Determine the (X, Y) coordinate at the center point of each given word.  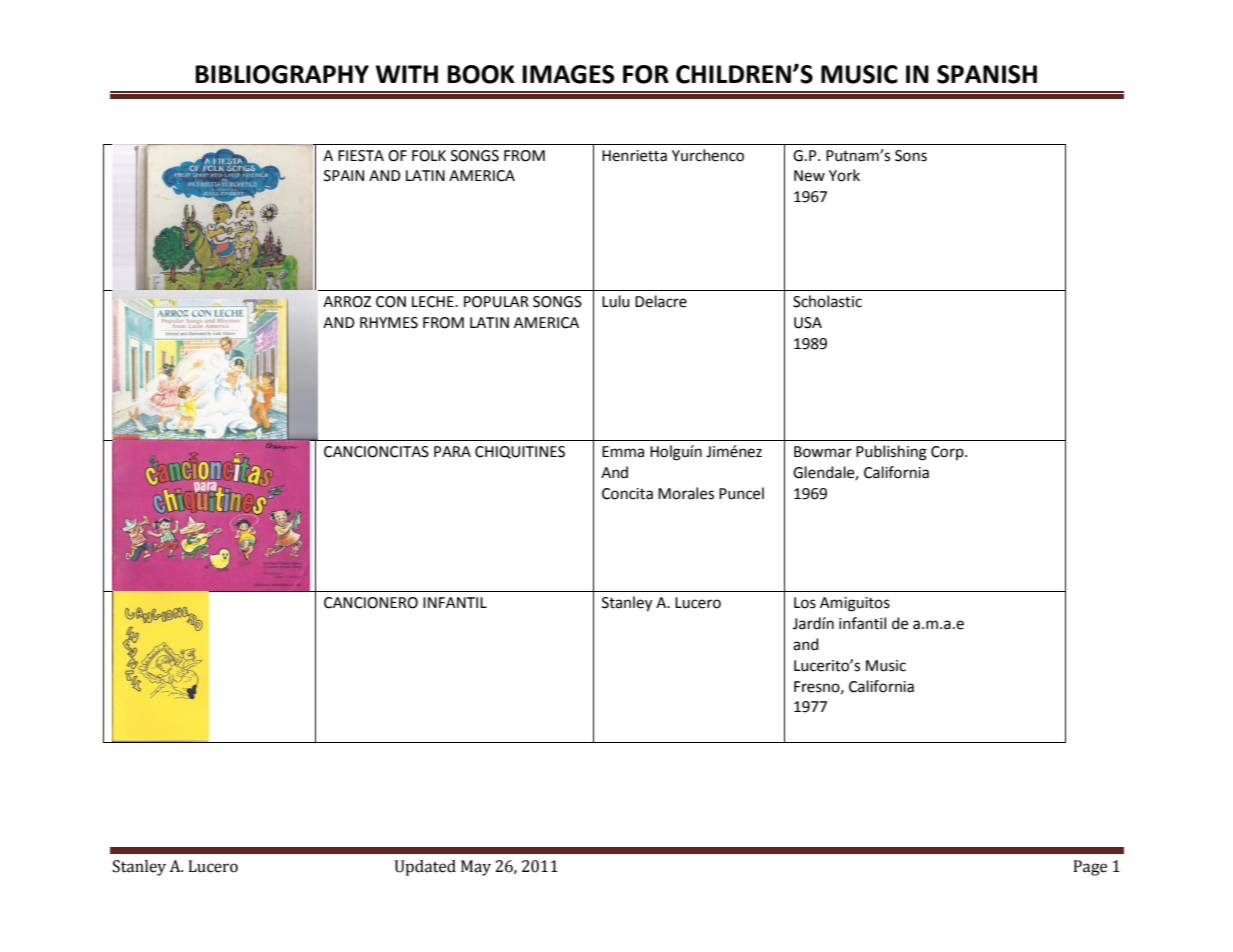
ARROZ (347, 302)
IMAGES (568, 74)
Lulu (616, 301)
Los (805, 603)
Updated (425, 868)
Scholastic (827, 301)
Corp (948, 453)
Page (1090, 868)
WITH (407, 74)
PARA (452, 451)
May (476, 868)
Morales (686, 493)
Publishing (891, 453)
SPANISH (987, 74)
